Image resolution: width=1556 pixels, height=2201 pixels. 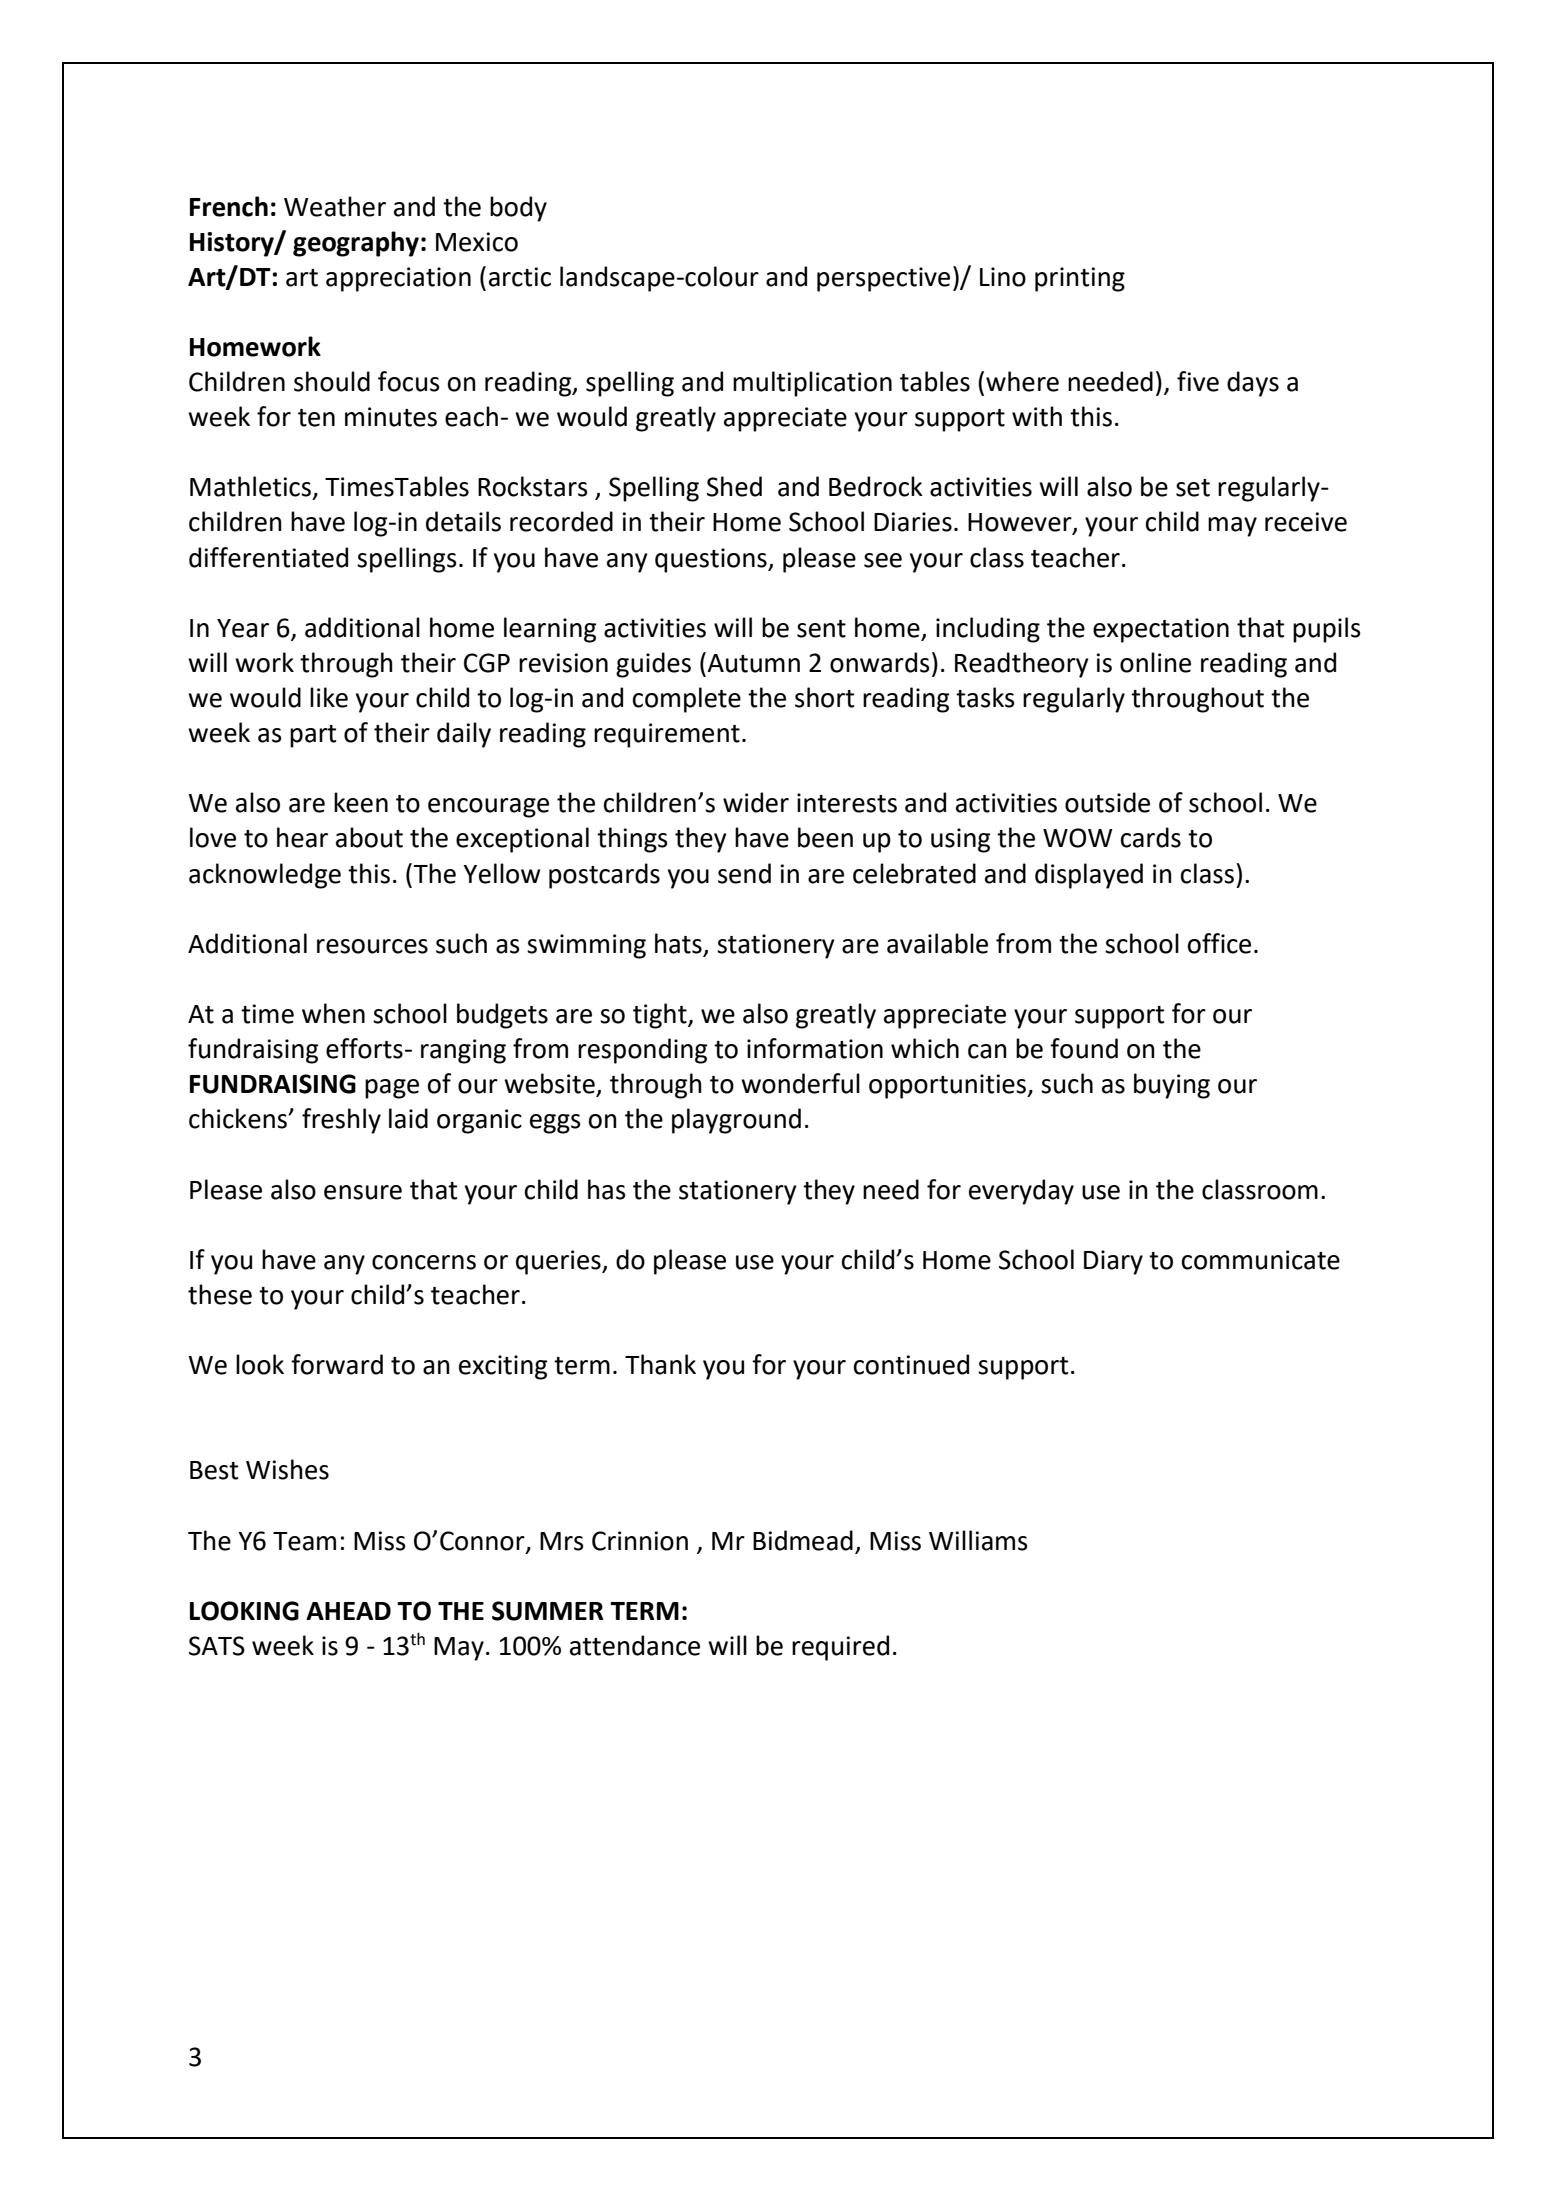 I want to click on Thank, so click(x=660, y=1364).
